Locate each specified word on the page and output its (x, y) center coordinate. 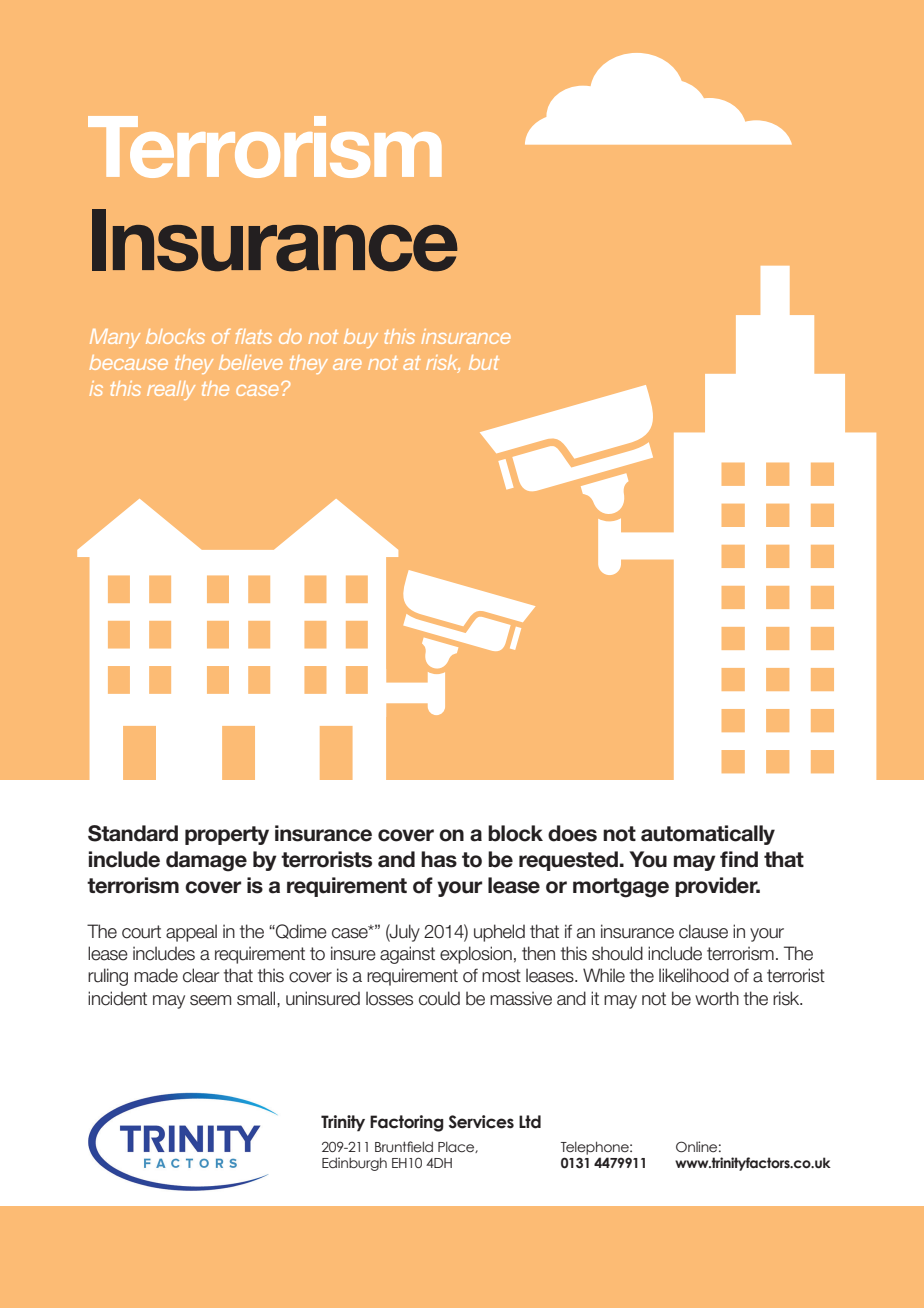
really (171, 390)
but (484, 362)
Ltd (530, 1122)
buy (361, 338)
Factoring (407, 1123)
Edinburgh (354, 1164)
